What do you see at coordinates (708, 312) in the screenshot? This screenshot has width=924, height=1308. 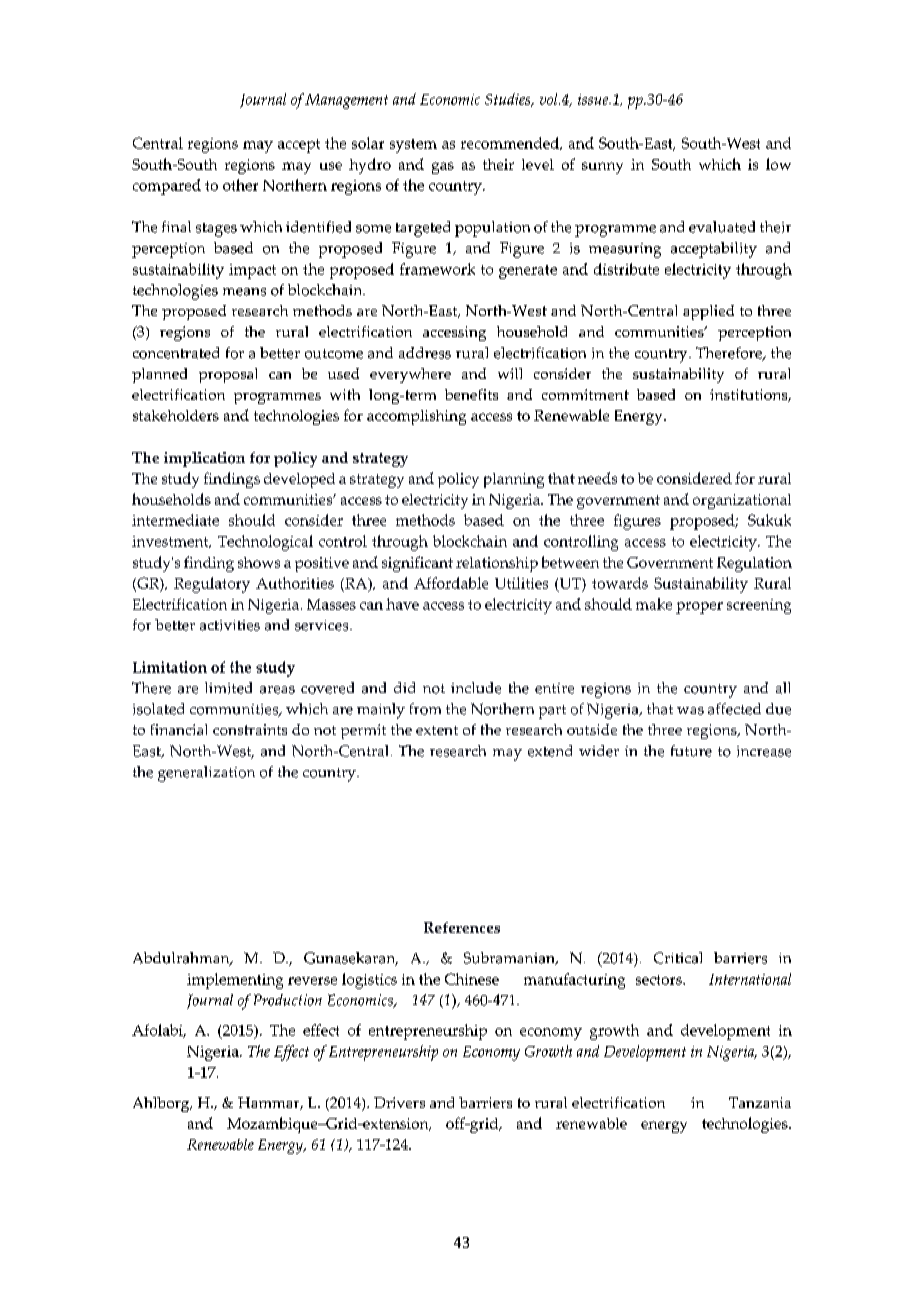 I see `applied` at bounding box center [708, 312].
